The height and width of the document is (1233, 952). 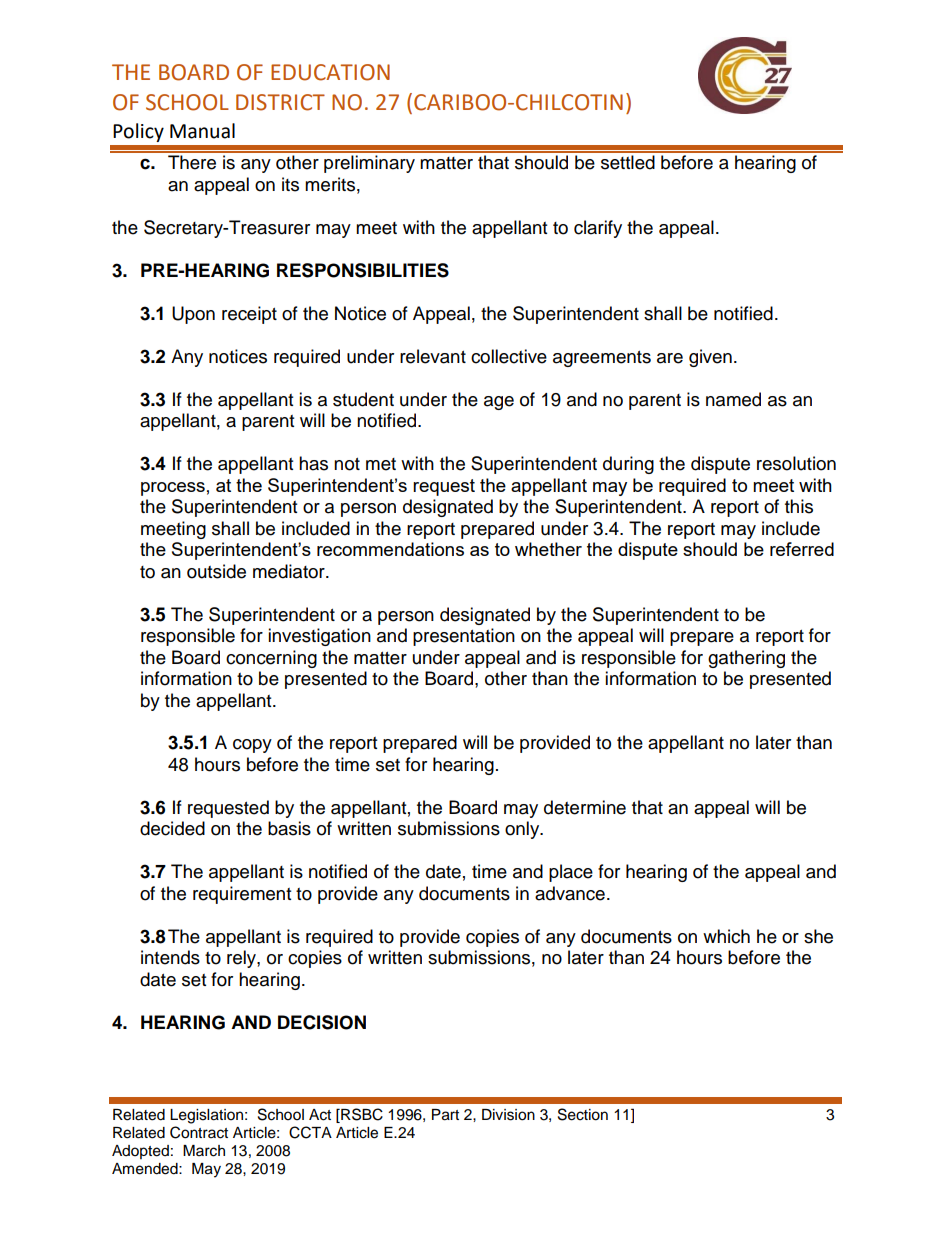 What do you see at coordinates (710, 358) in the document?
I see `given` at bounding box center [710, 358].
